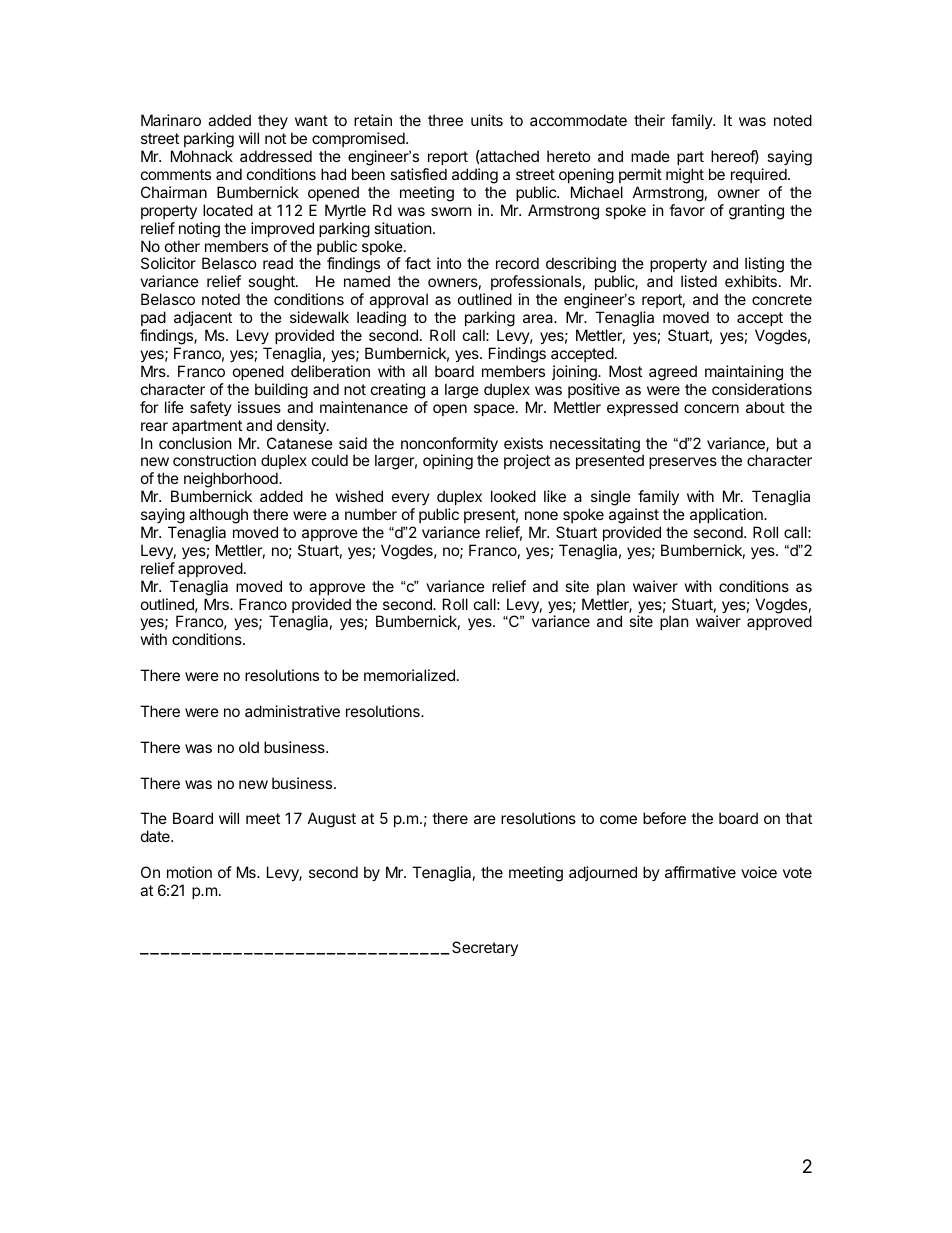 This page has width=952, height=1233. What do you see at coordinates (487, 120) in the page?
I see `units` at bounding box center [487, 120].
